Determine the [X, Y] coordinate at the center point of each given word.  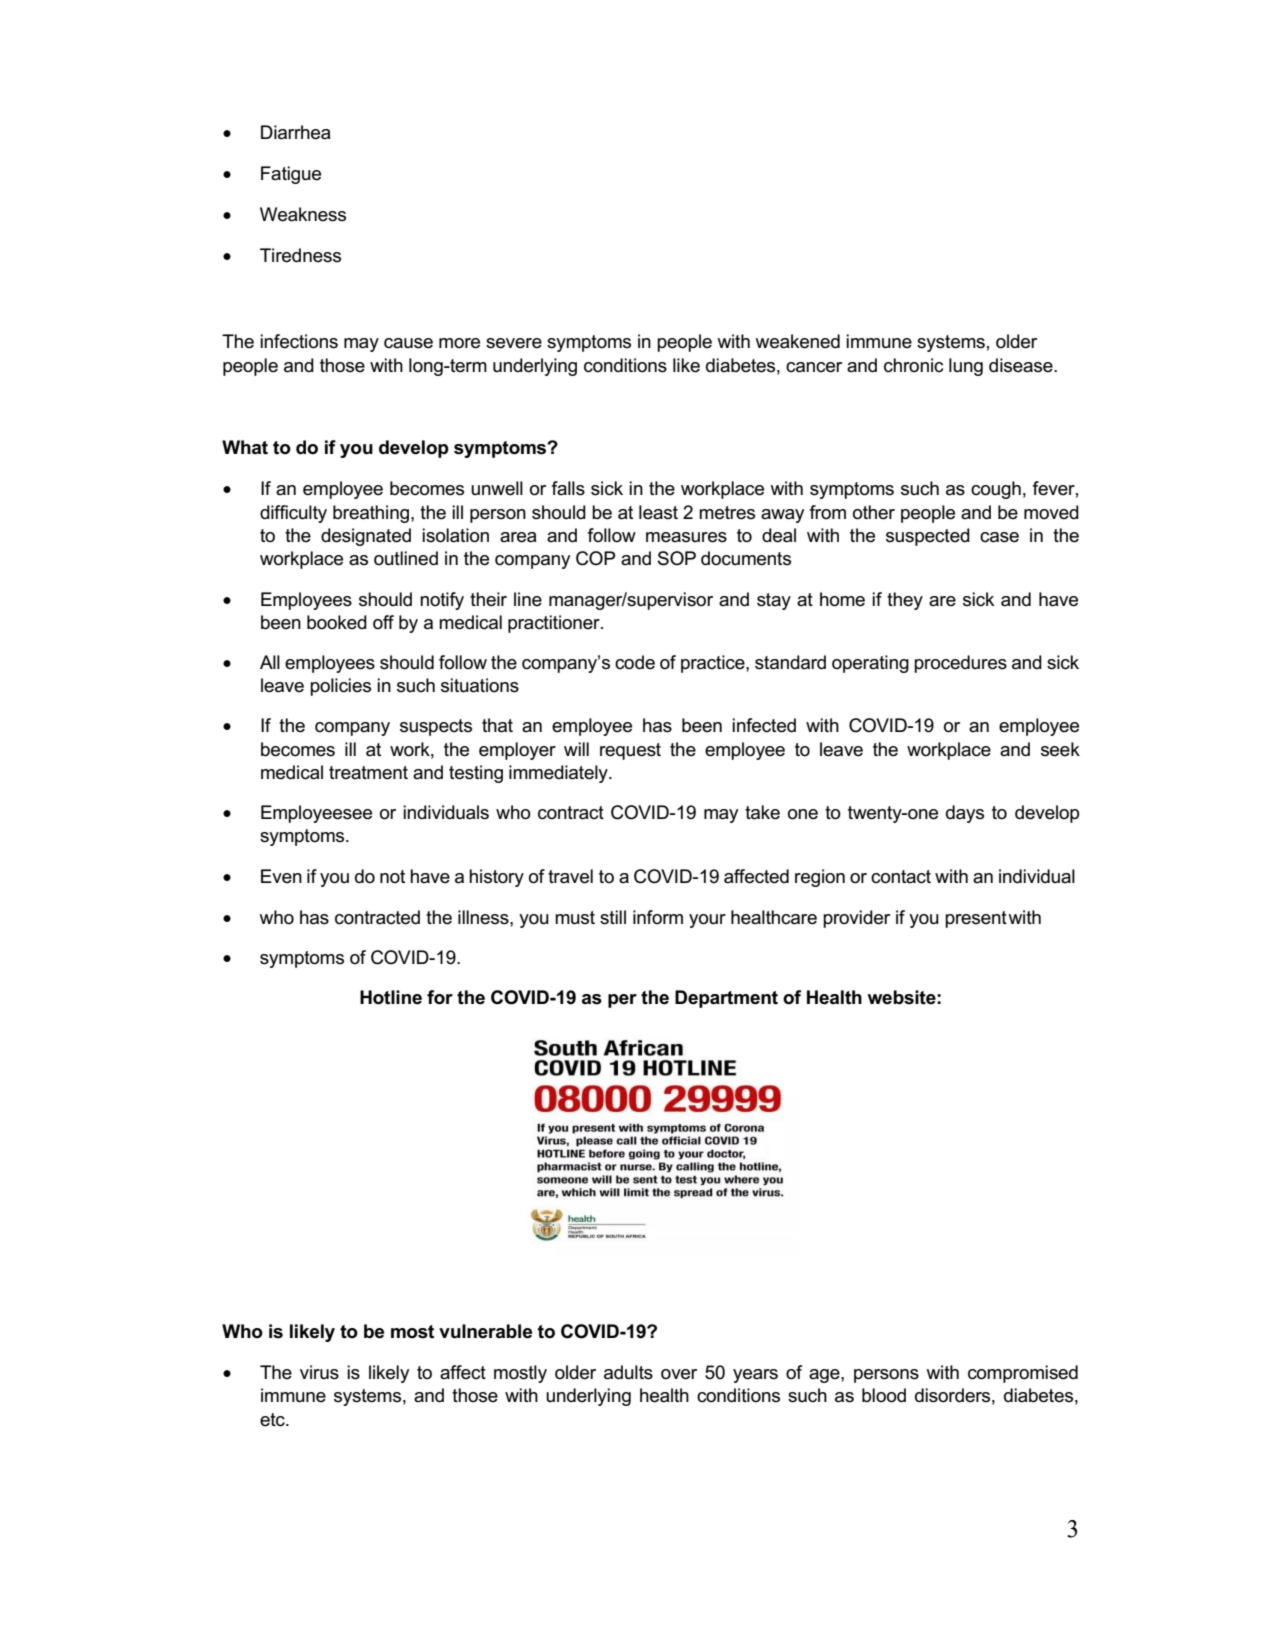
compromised [1023, 1374]
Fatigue [291, 175]
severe [514, 343]
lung [966, 367]
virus [319, 1372]
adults [628, 1372]
